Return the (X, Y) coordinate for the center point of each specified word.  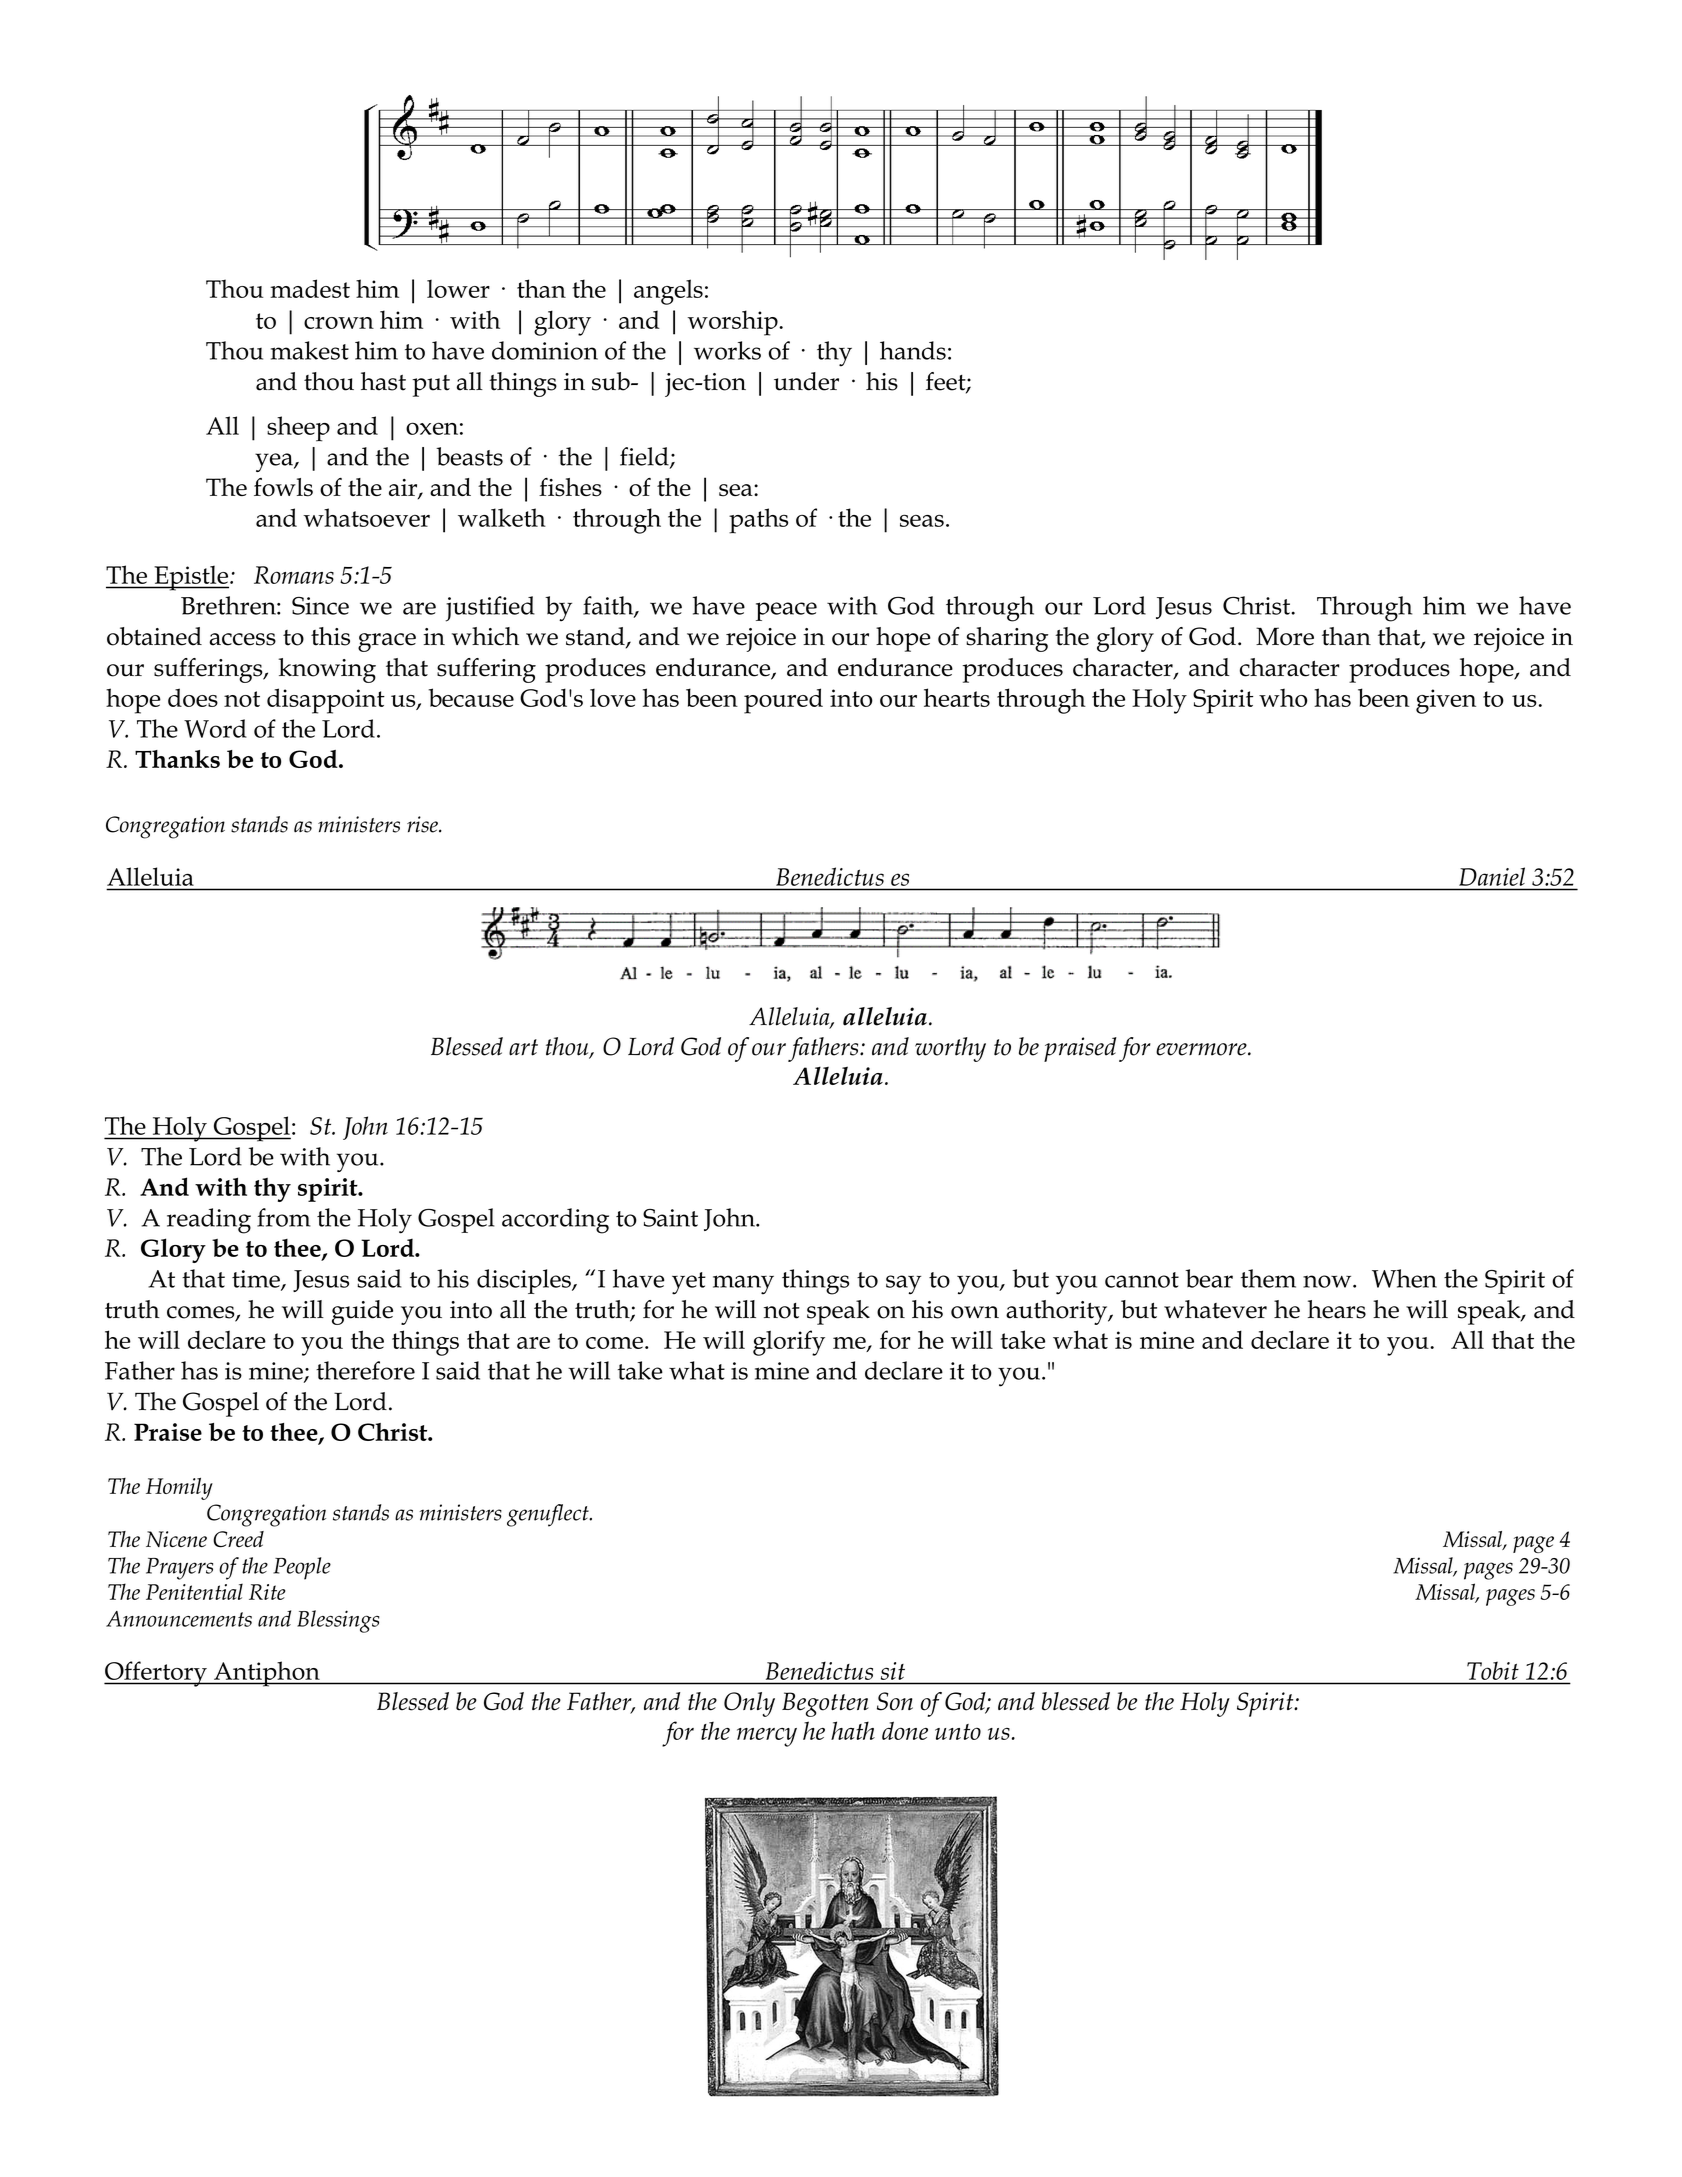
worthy (950, 1049)
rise (423, 824)
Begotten (825, 1704)
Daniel (1492, 876)
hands (913, 350)
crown (339, 323)
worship (734, 323)
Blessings (338, 1621)
